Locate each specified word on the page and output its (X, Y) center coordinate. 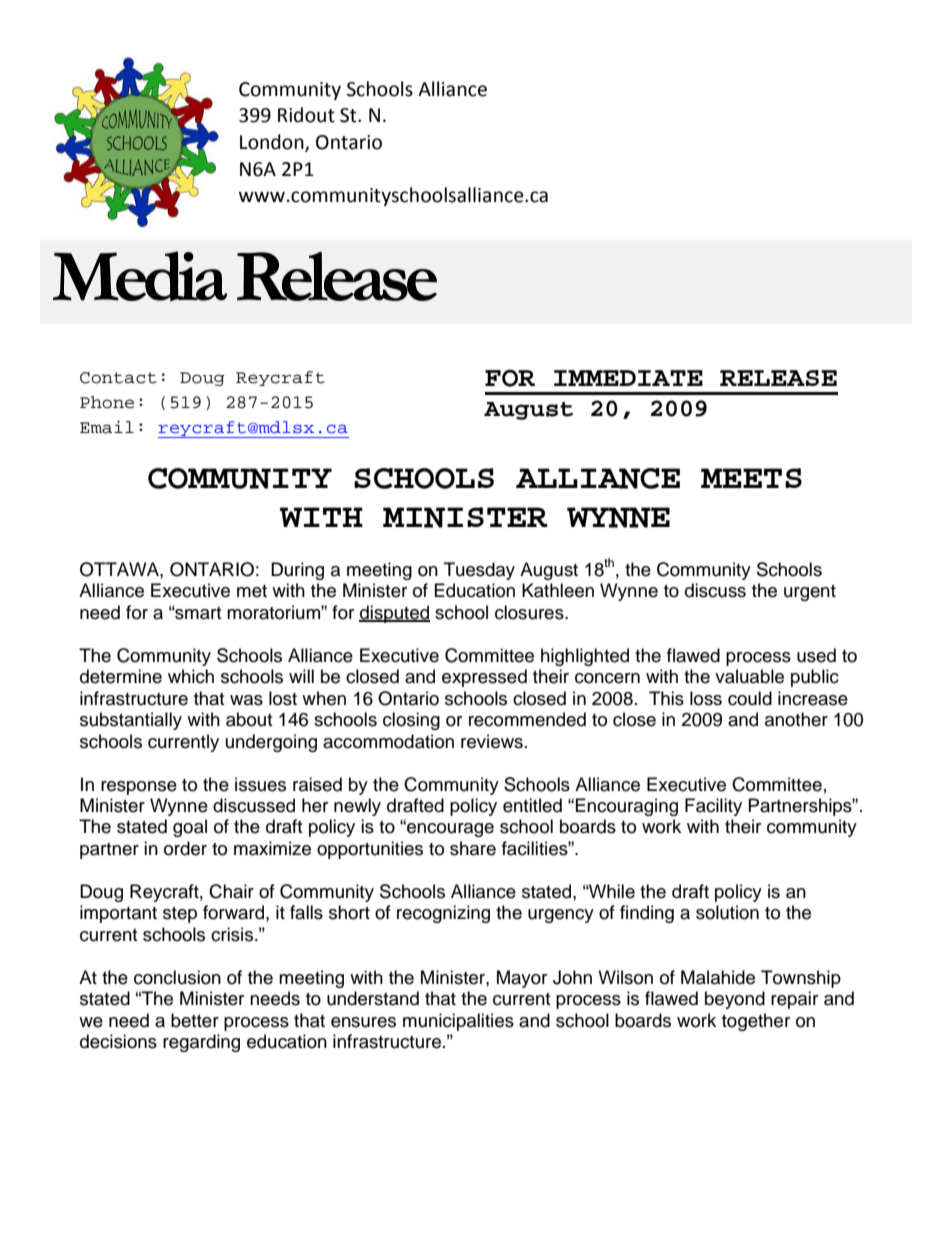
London (273, 143)
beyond (735, 1000)
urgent (810, 593)
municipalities (458, 1022)
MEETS (751, 478)
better (195, 1020)
